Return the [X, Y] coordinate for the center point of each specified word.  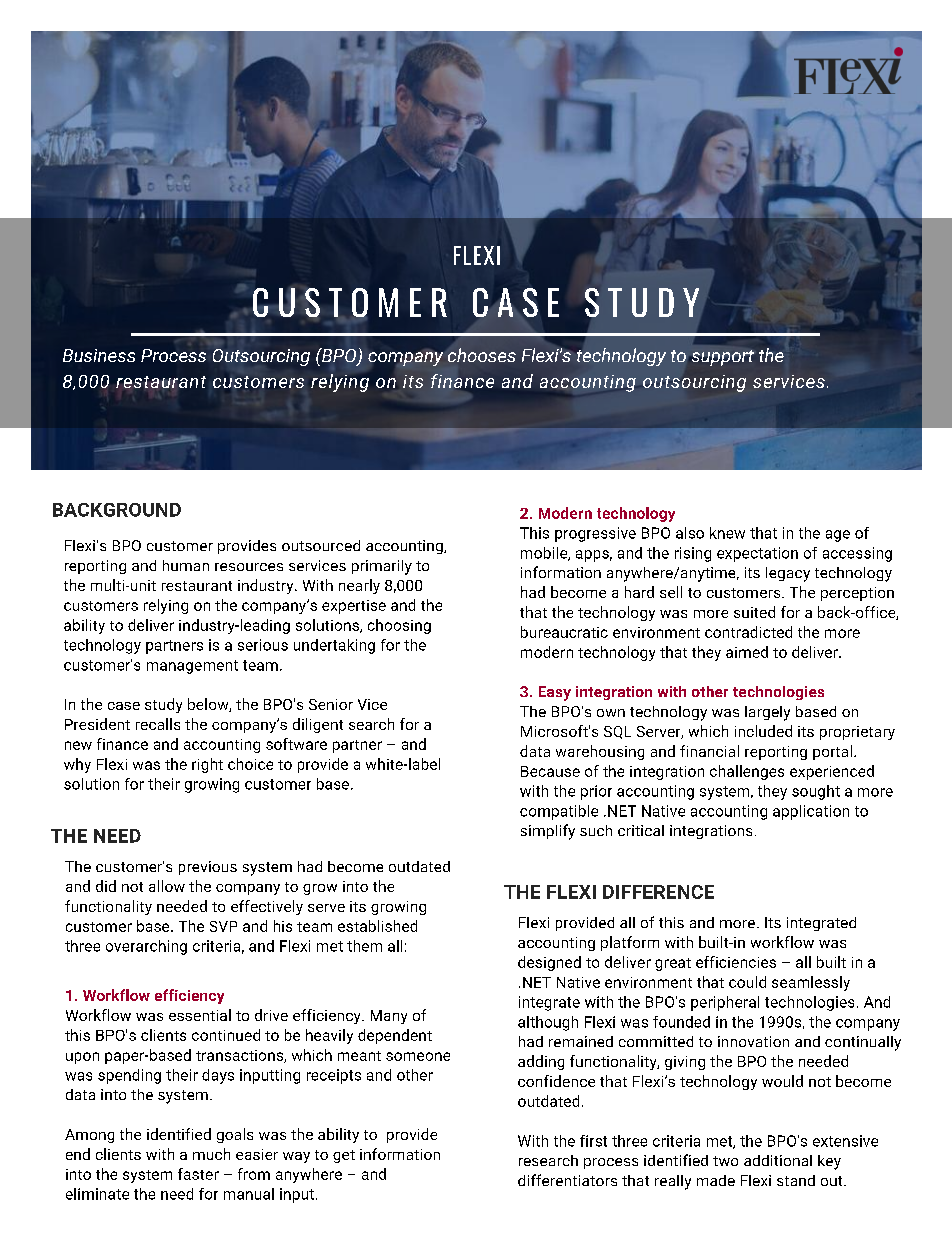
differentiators [567, 1180]
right [207, 765]
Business [99, 355]
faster [198, 1174]
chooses [482, 355]
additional [778, 1160]
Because [550, 771]
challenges [747, 772]
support [723, 358]
